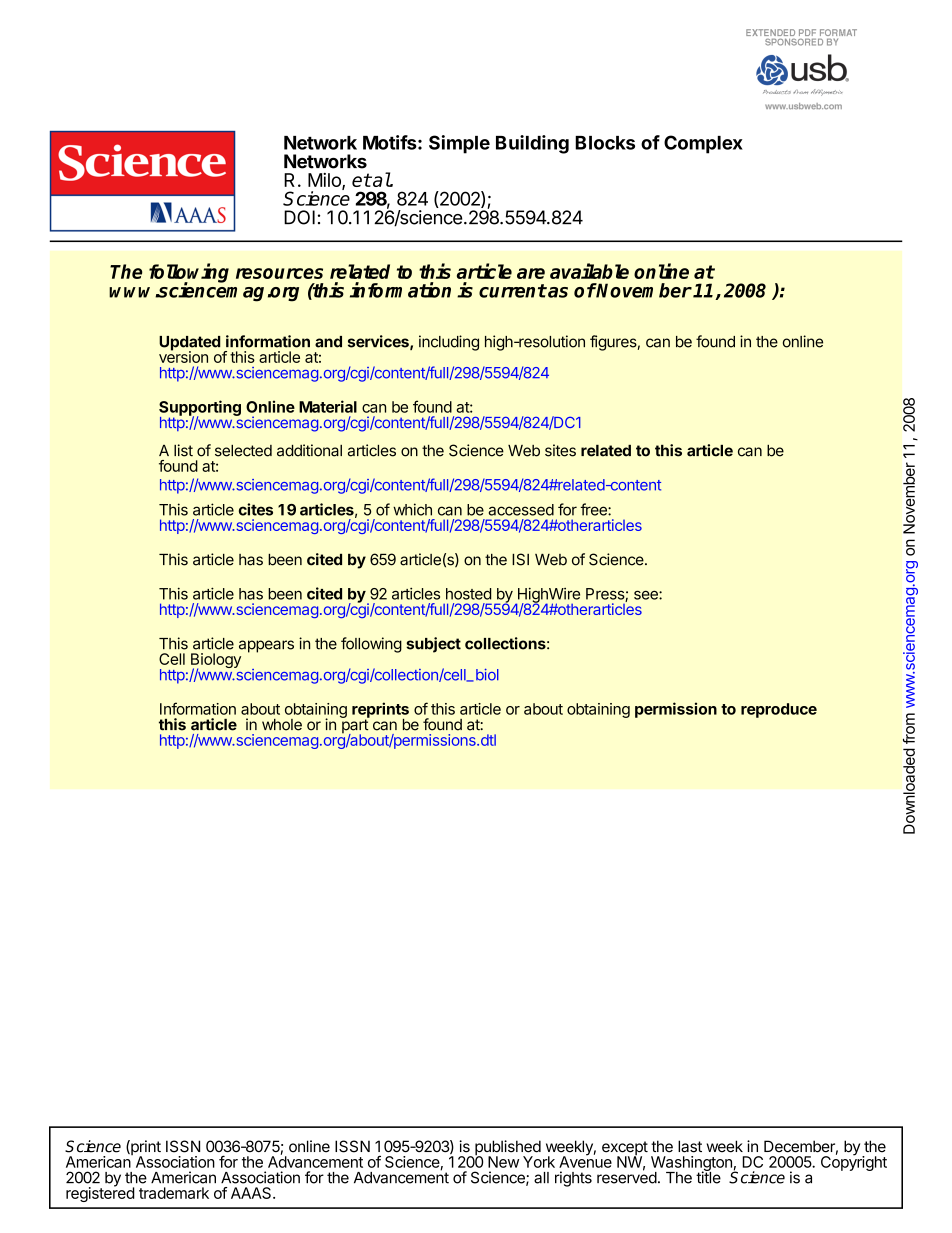 The width and height of the document is (952, 1233). What do you see at coordinates (459, 144) in the document?
I see `Simple` at bounding box center [459, 144].
